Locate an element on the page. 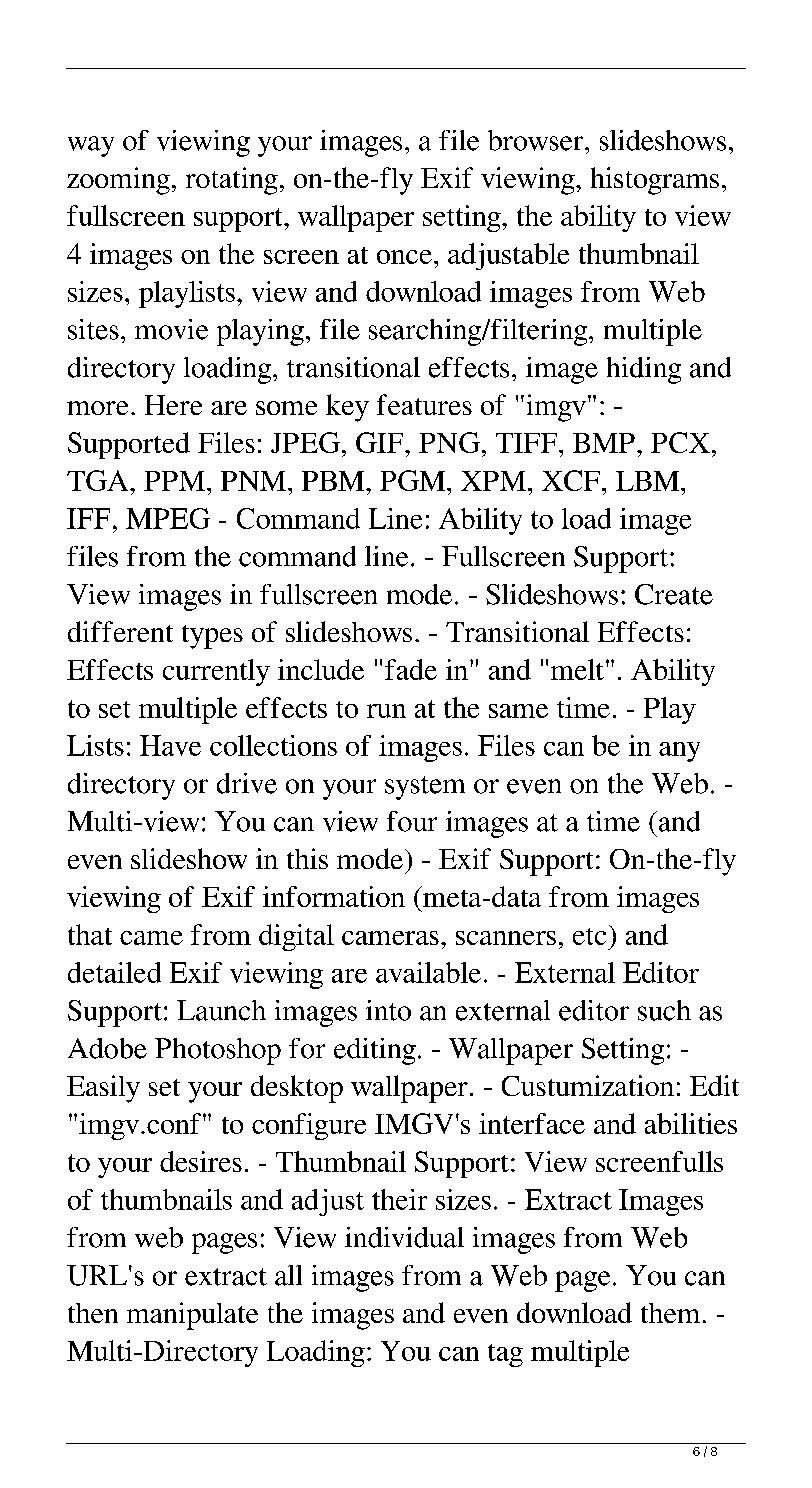  Have is located at coordinates (170, 745).
